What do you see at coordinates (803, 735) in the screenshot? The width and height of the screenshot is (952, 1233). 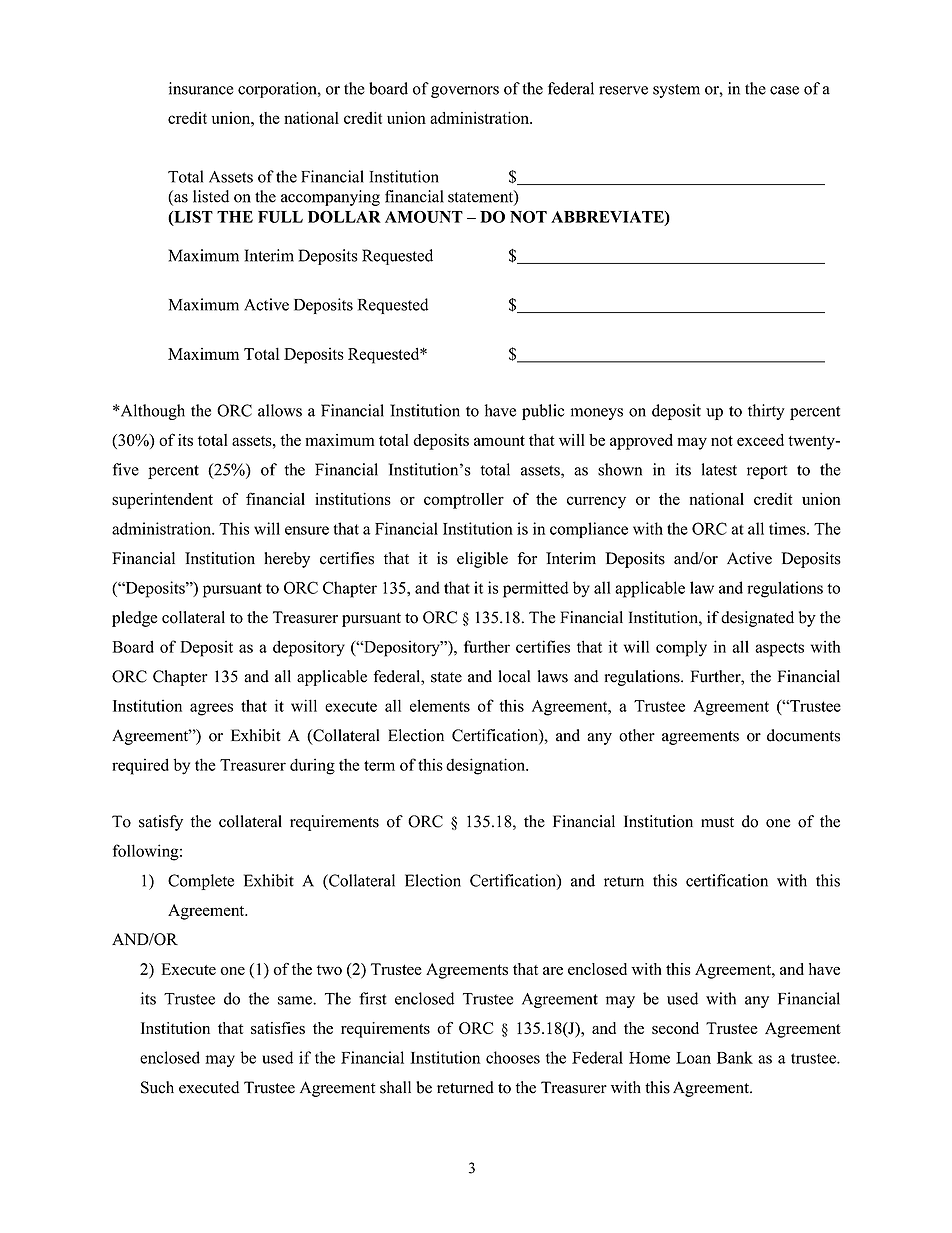 I see `documents` at bounding box center [803, 735].
